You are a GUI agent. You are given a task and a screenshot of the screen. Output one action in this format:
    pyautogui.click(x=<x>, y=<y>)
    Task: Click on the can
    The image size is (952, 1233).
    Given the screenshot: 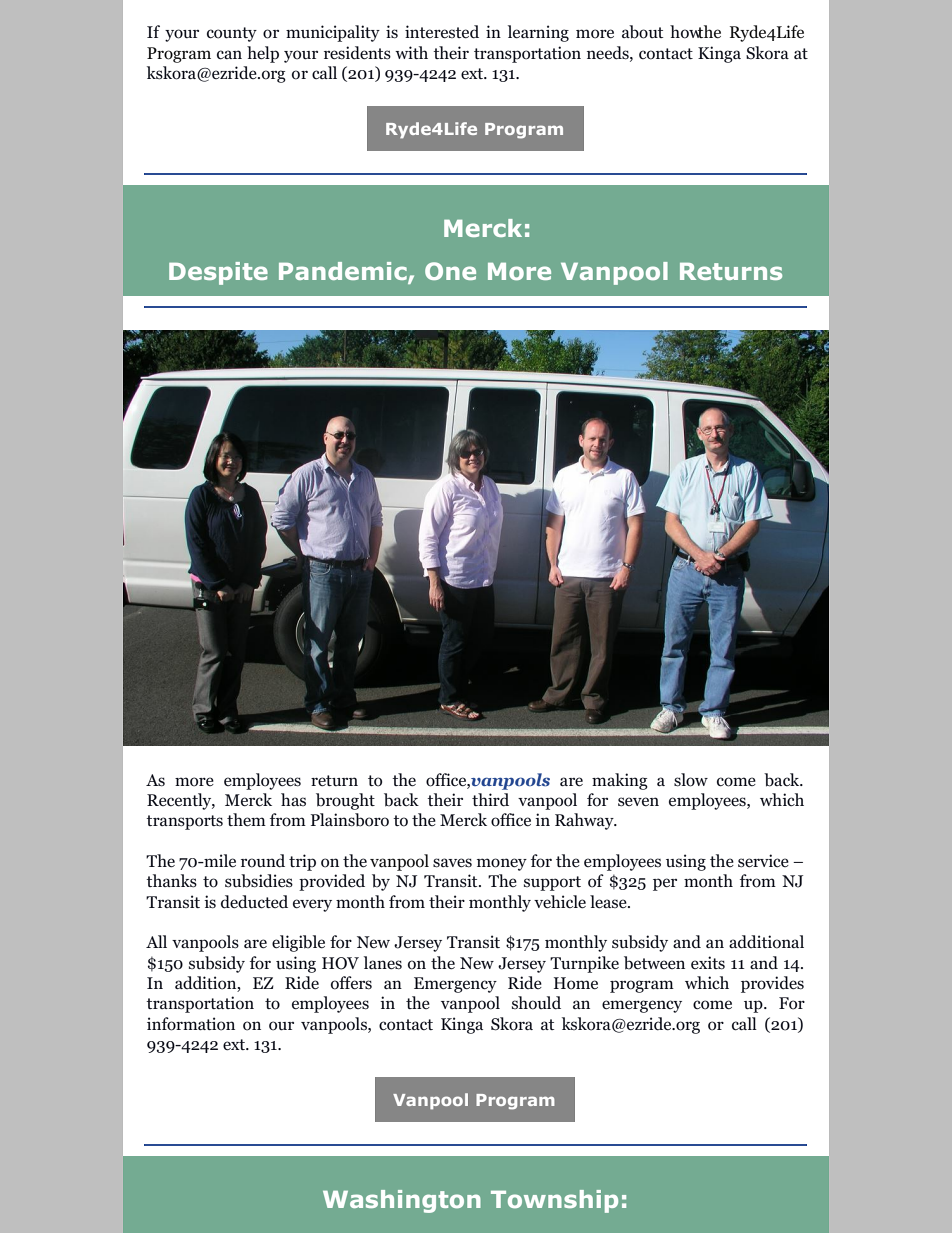 What is the action you would take?
    pyautogui.click(x=229, y=55)
